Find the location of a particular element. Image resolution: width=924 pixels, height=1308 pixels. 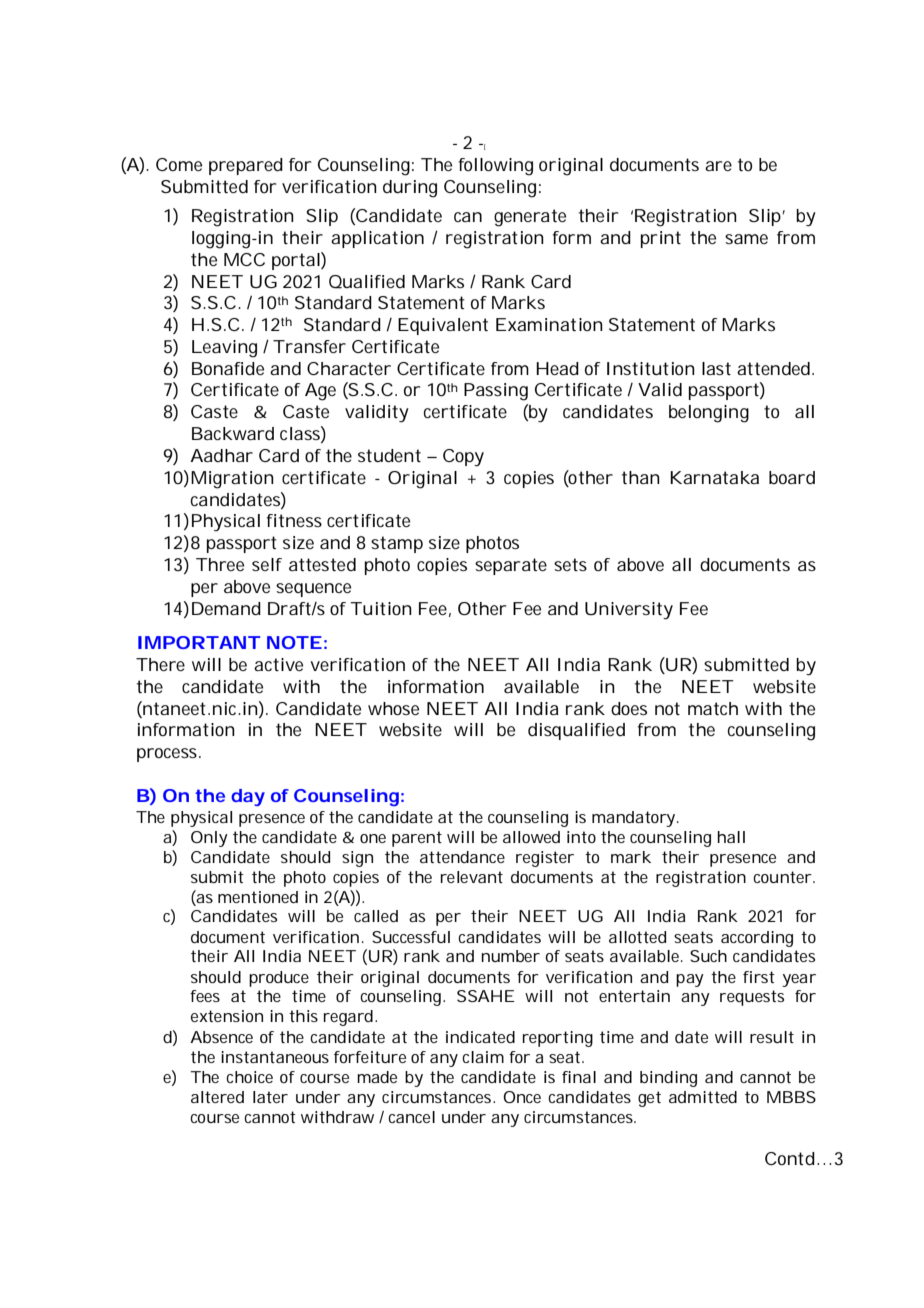

match is located at coordinates (713, 708).
